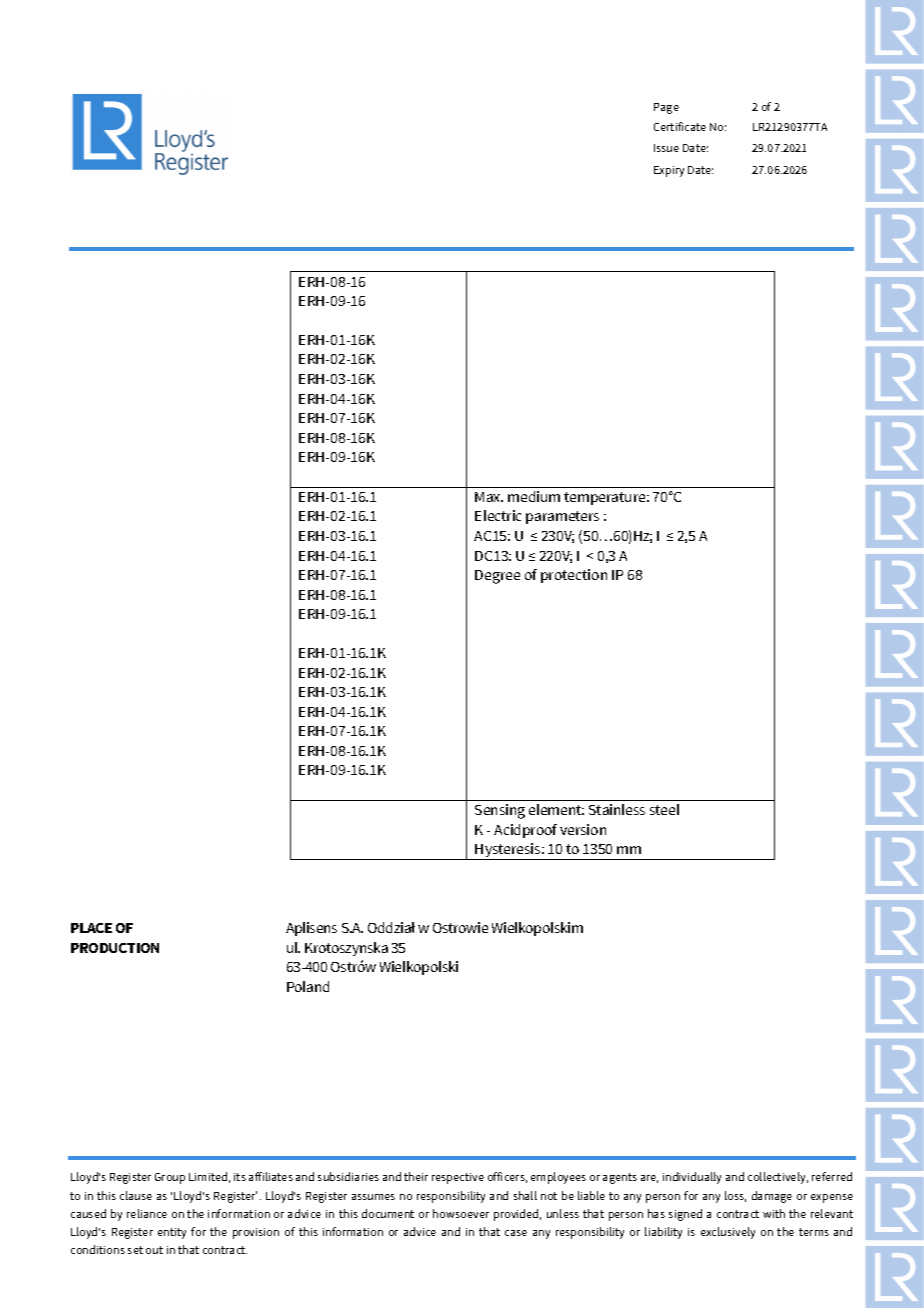 The width and height of the screenshot is (924, 1308). What do you see at coordinates (461, 1213) in the screenshot?
I see `howsoever` at bounding box center [461, 1213].
